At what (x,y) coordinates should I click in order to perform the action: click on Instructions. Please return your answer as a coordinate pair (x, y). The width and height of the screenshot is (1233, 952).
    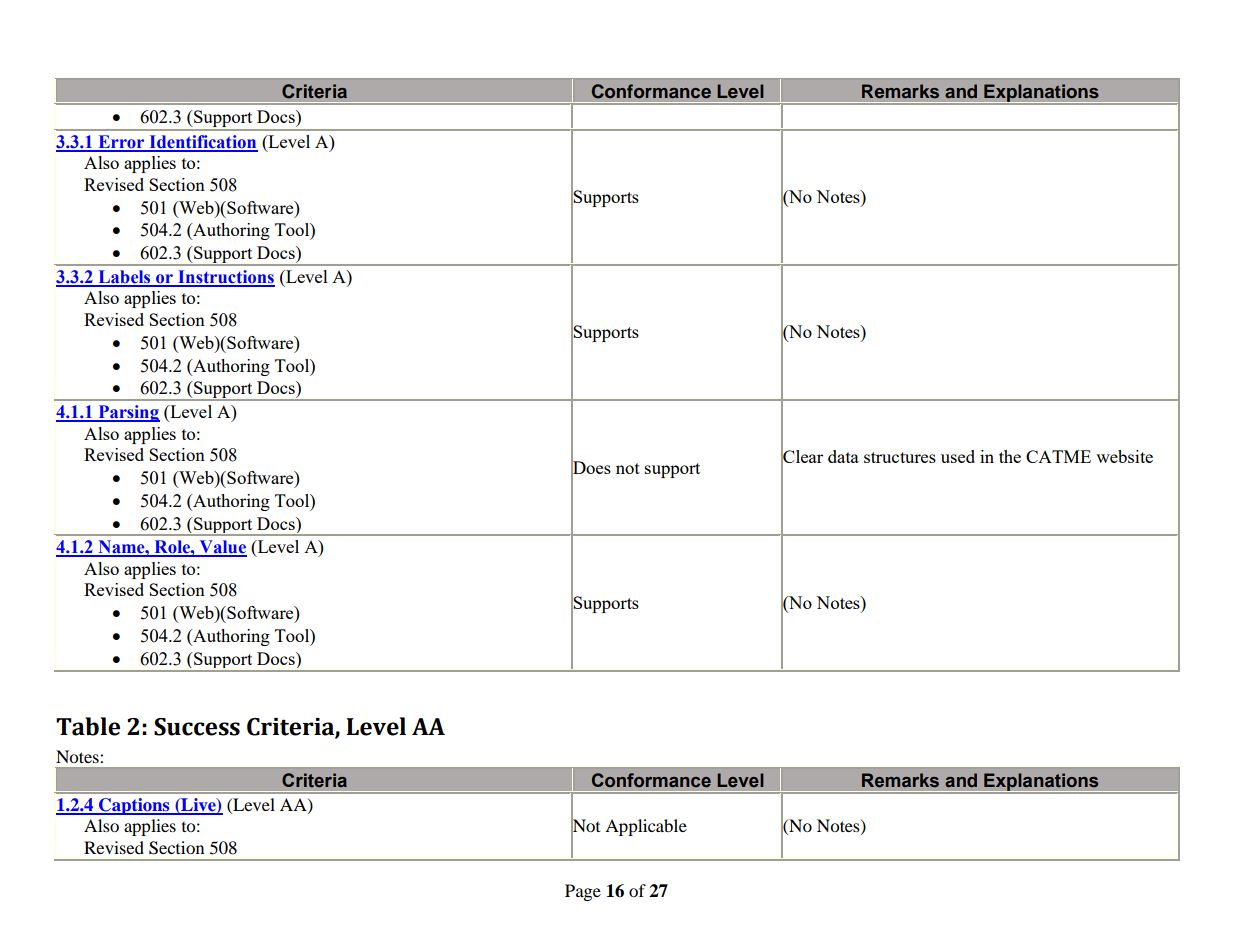
    Looking at the image, I should click on (225, 278).
